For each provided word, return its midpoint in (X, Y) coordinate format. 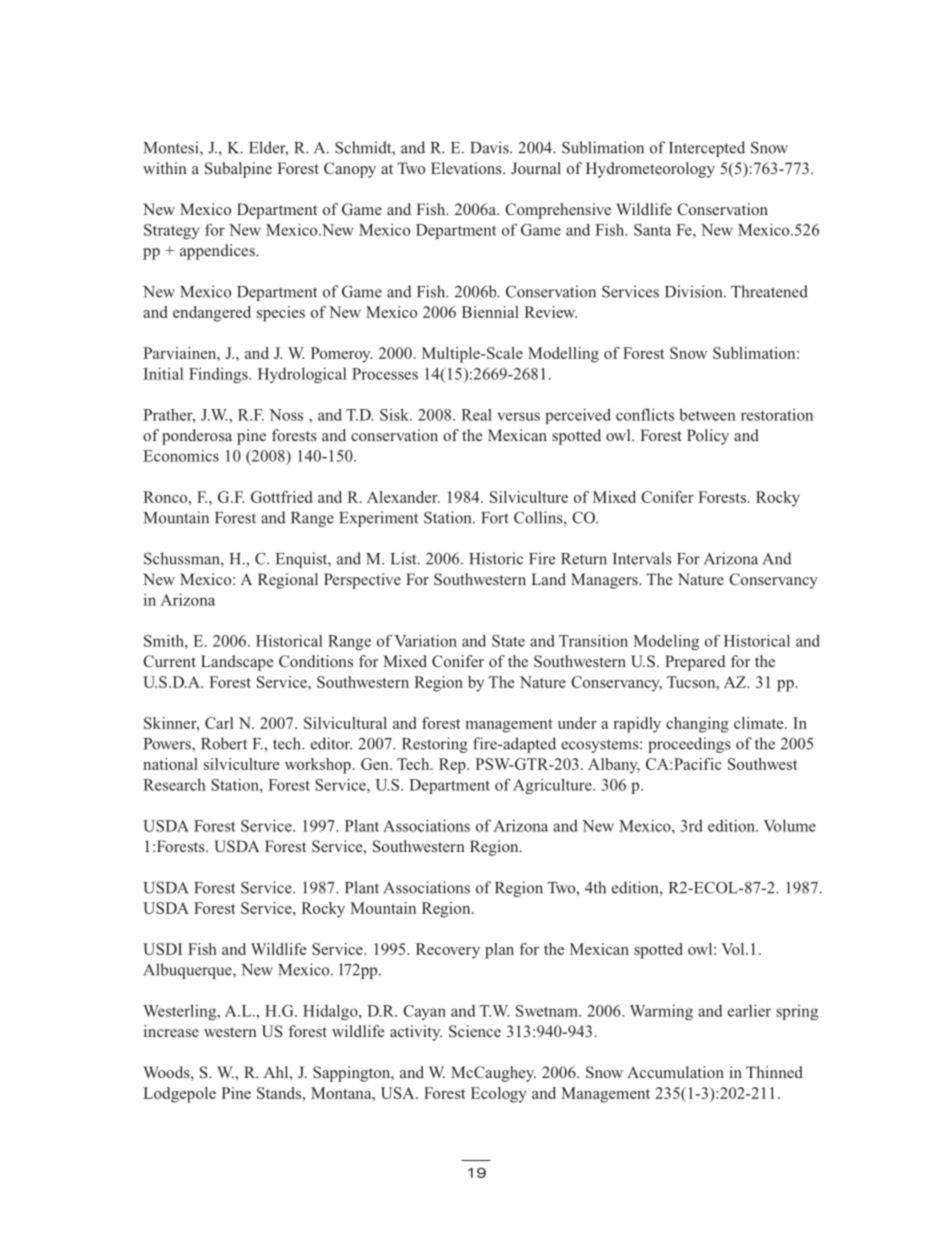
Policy (708, 437)
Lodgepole (179, 1095)
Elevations (467, 168)
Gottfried (281, 497)
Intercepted (707, 149)
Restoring (435, 745)
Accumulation (675, 1072)
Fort (494, 518)
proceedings (689, 745)
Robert (224, 743)
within (165, 168)
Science (475, 1031)
